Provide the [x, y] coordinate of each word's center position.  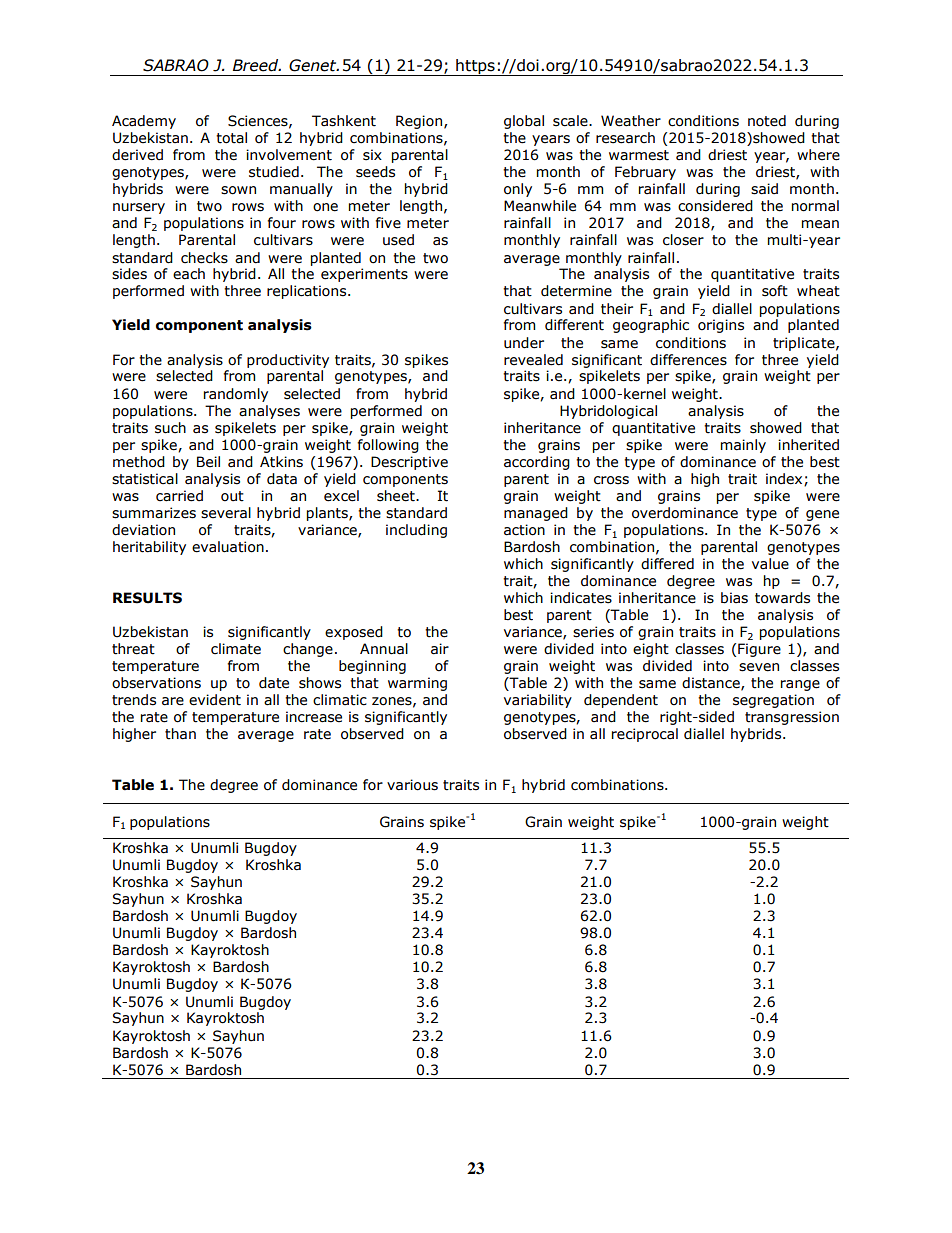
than [180, 734]
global [524, 122]
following [388, 446]
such [170, 428]
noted [767, 121]
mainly [743, 446]
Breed [257, 65]
